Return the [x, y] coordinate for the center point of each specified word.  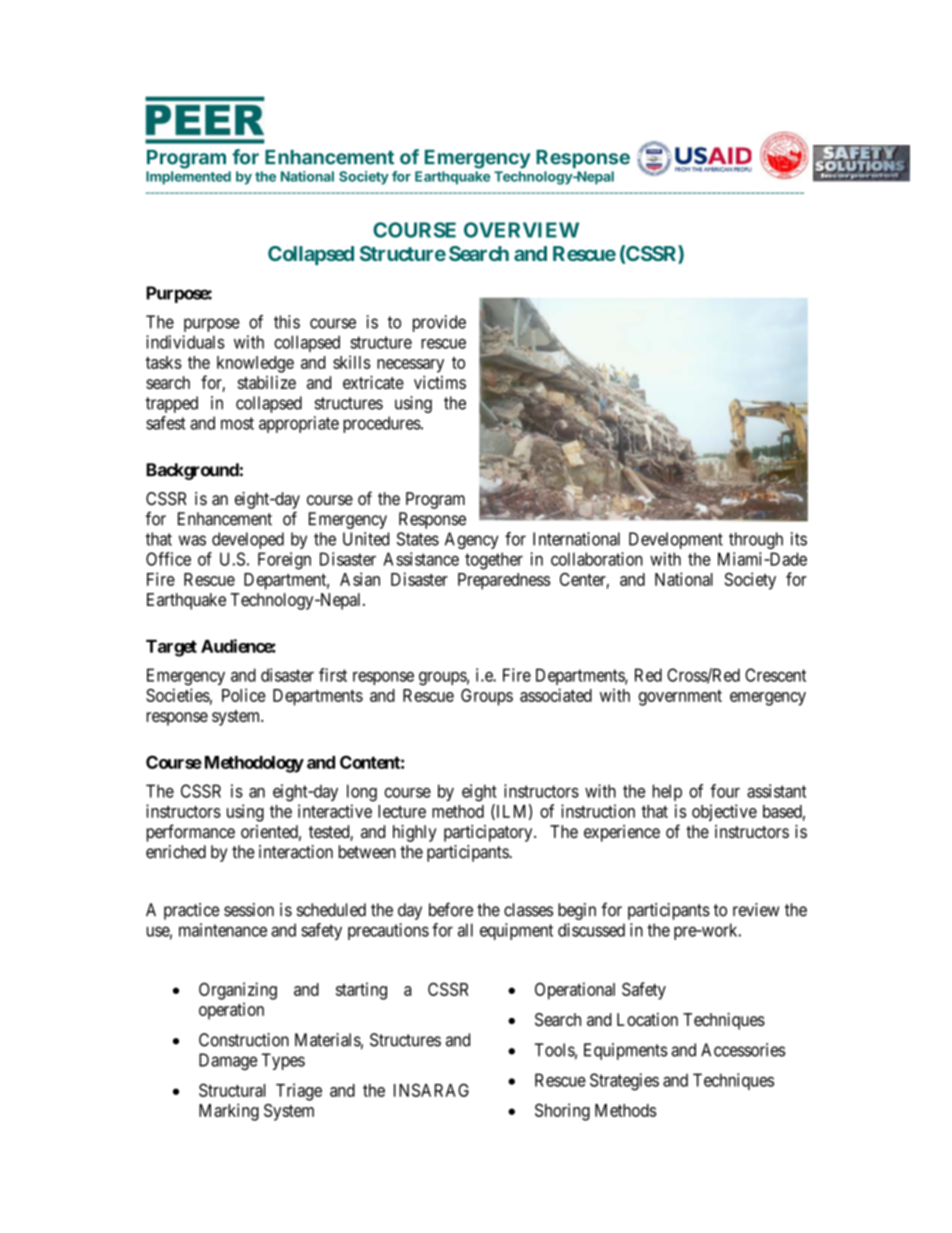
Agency [472, 540]
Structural [232, 1090]
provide [439, 323]
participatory [489, 833]
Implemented [188, 178]
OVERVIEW [521, 230]
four [725, 791]
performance [191, 833]
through [756, 540]
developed [248, 540]
